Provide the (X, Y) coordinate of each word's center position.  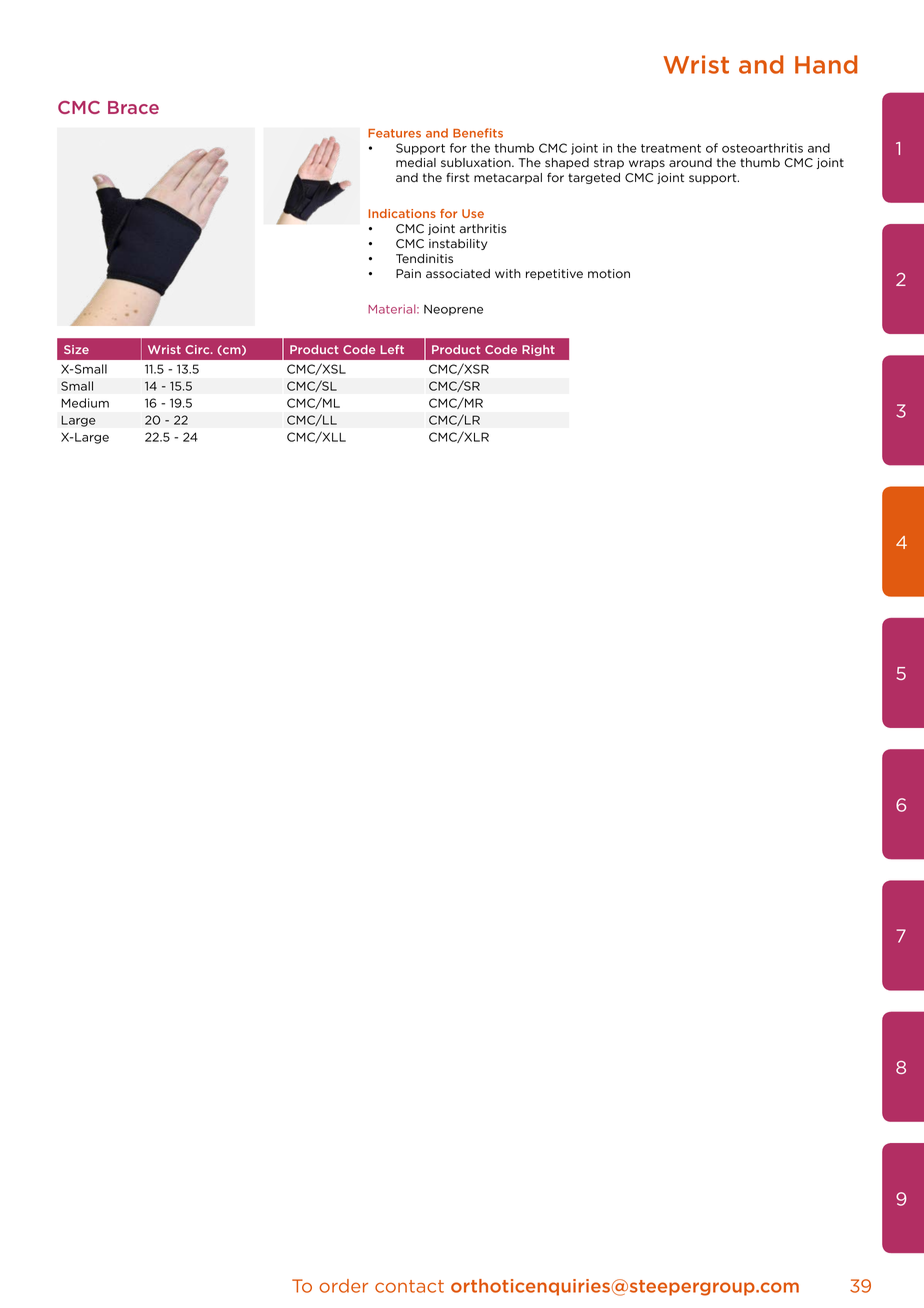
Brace (133, 107)
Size (76, 349)
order (343, 1286)
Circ (198, 349)
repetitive (554, 274)
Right (538, 350)
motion (609, 274)
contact (409, 1286)
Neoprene (453, 310)
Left (392, 349)
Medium (85, 403)
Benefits (478, 133)
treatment (671, 148)
